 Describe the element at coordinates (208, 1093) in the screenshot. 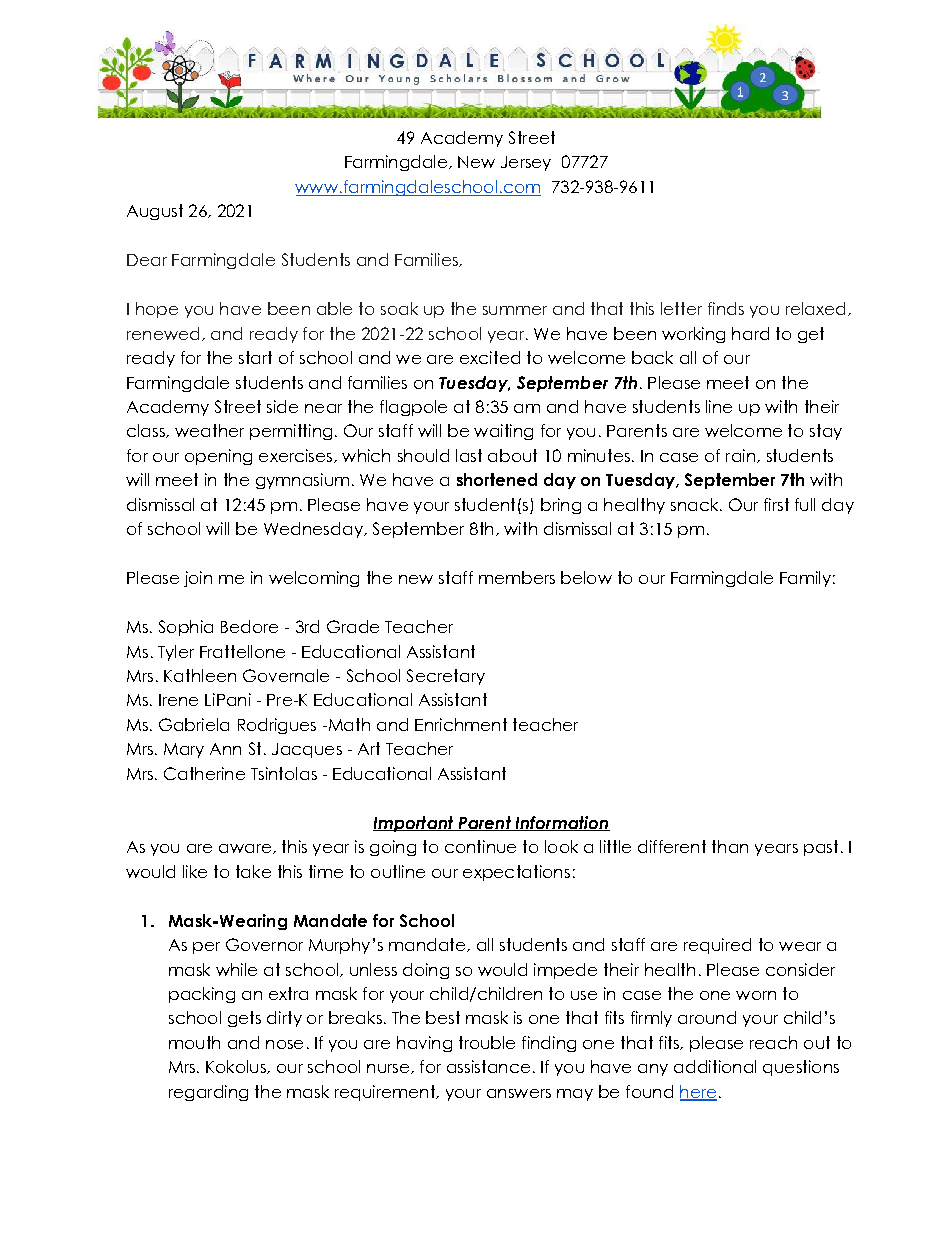

I see `regarding` at that location.
